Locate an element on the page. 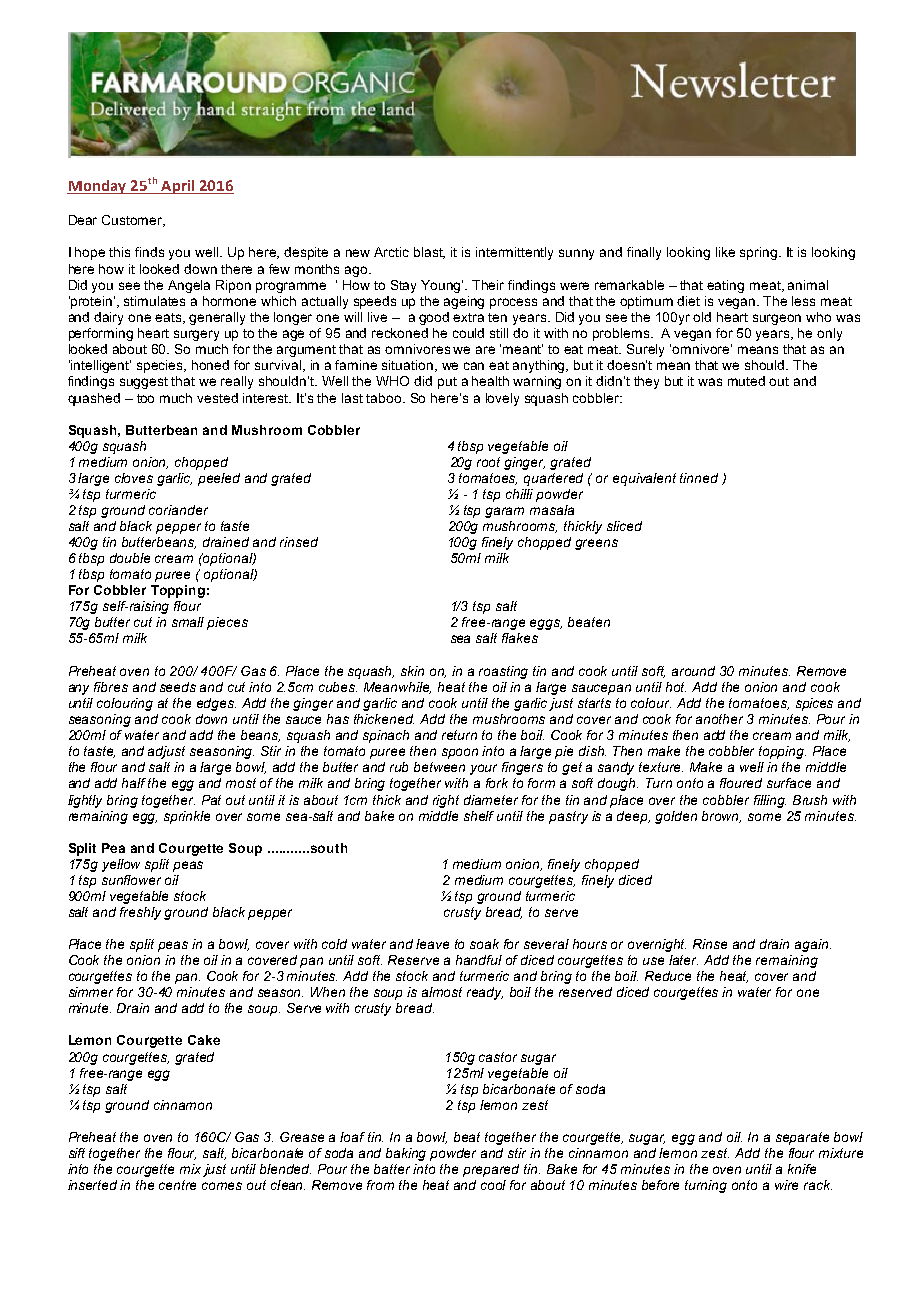  root is located at coordinates (488, 462).
